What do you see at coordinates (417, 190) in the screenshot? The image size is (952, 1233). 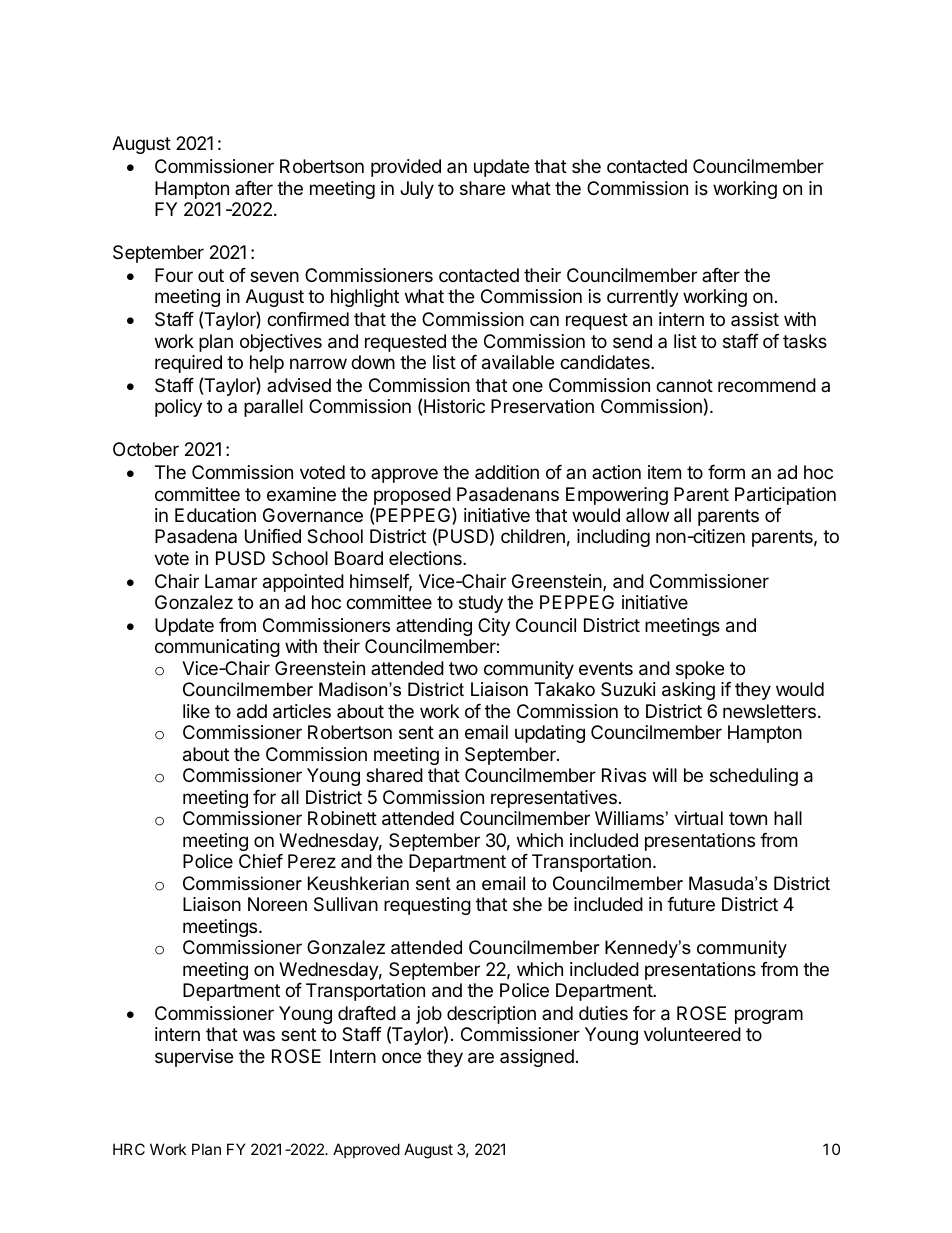 I see `July` at bounding box center [417, 190].
